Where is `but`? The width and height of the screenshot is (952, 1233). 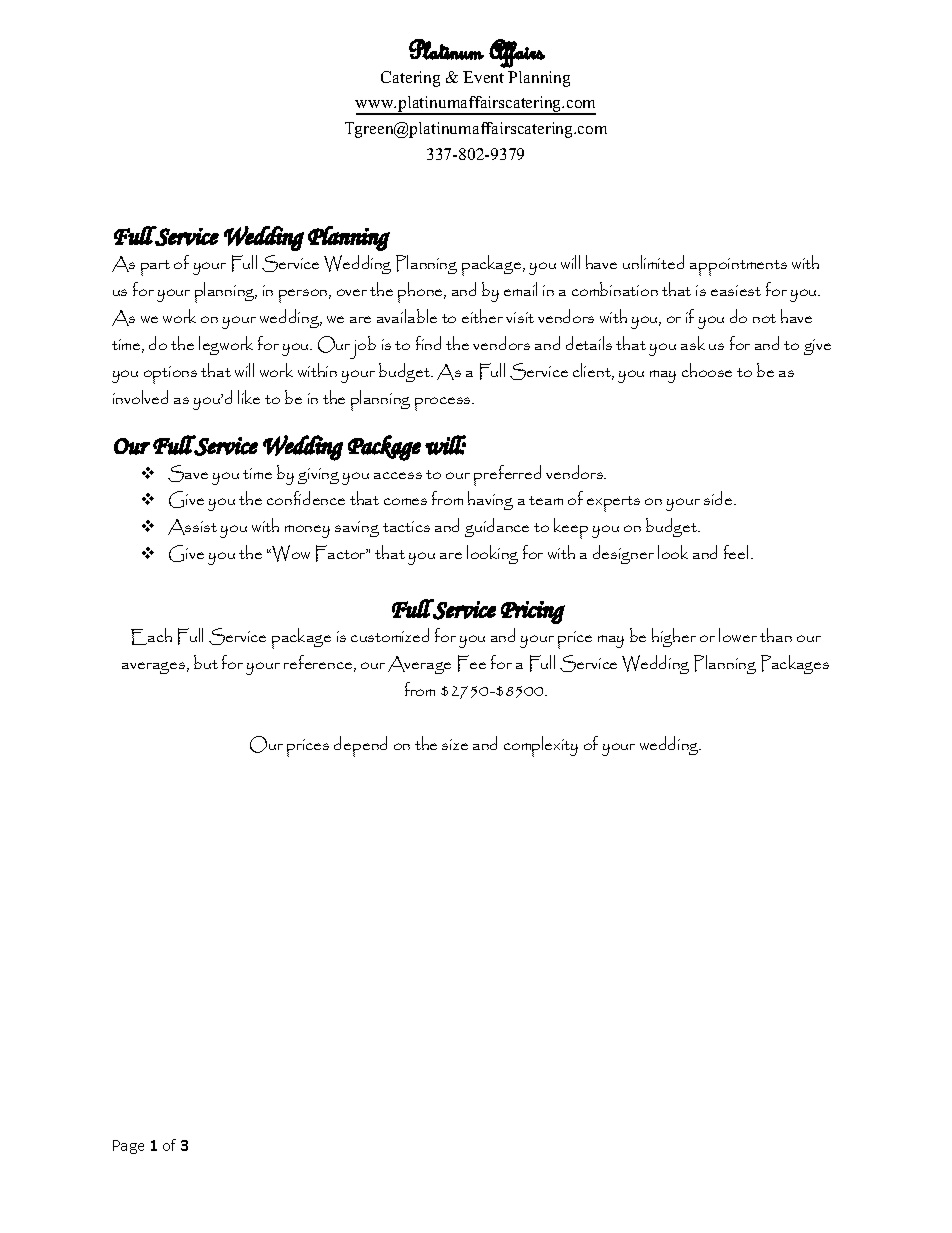 but is located at coordinates (206, 662).
